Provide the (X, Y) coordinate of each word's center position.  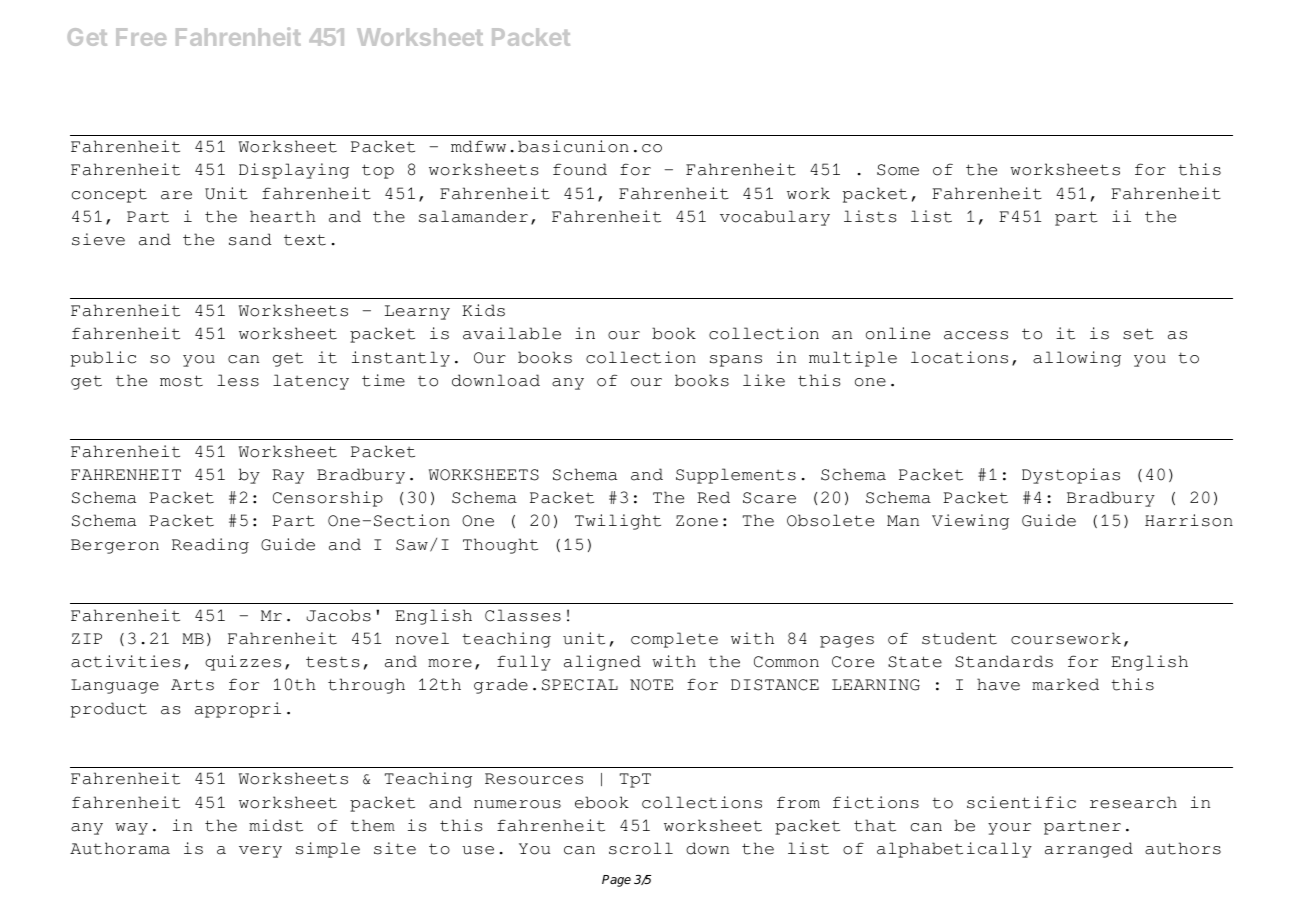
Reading (210, 546)
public (103, 359)
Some (898, 170)
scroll (641, 848)
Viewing (970, 522)
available (512, 333)
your (1009, 829)
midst (276, 825)
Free (141, 37)
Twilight (618, 522)
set (1138, 334)
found (580, 169)
